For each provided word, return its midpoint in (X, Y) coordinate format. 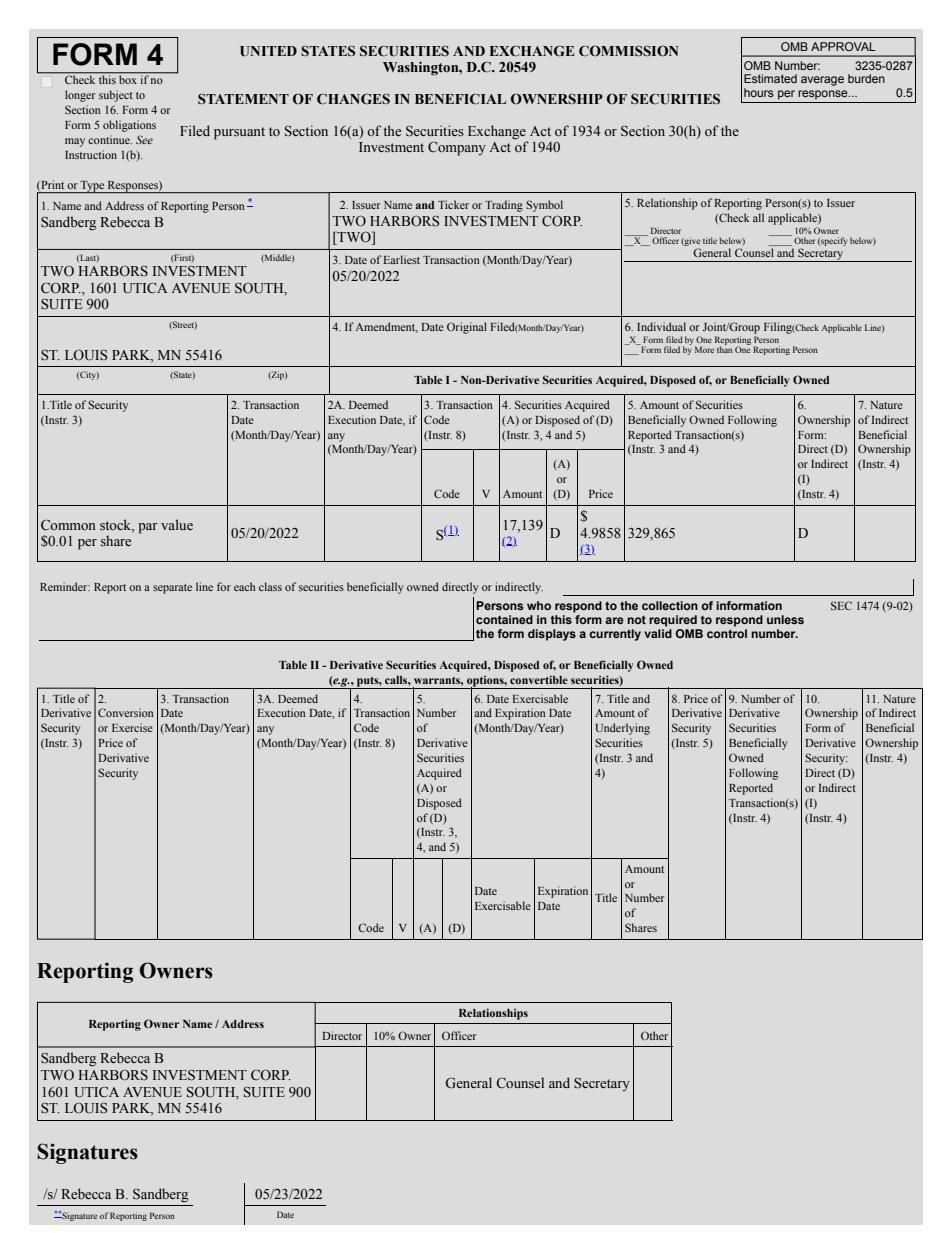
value (177, 524)
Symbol (544, 206)
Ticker (453, 204)
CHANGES (353, 99)
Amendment (387, 327)
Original (467, 328)
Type (92, 187)
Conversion (126, 712)
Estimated (770, 78)
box (128, 78)
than (725, 348)
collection (670, 605)
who (539, 605)
